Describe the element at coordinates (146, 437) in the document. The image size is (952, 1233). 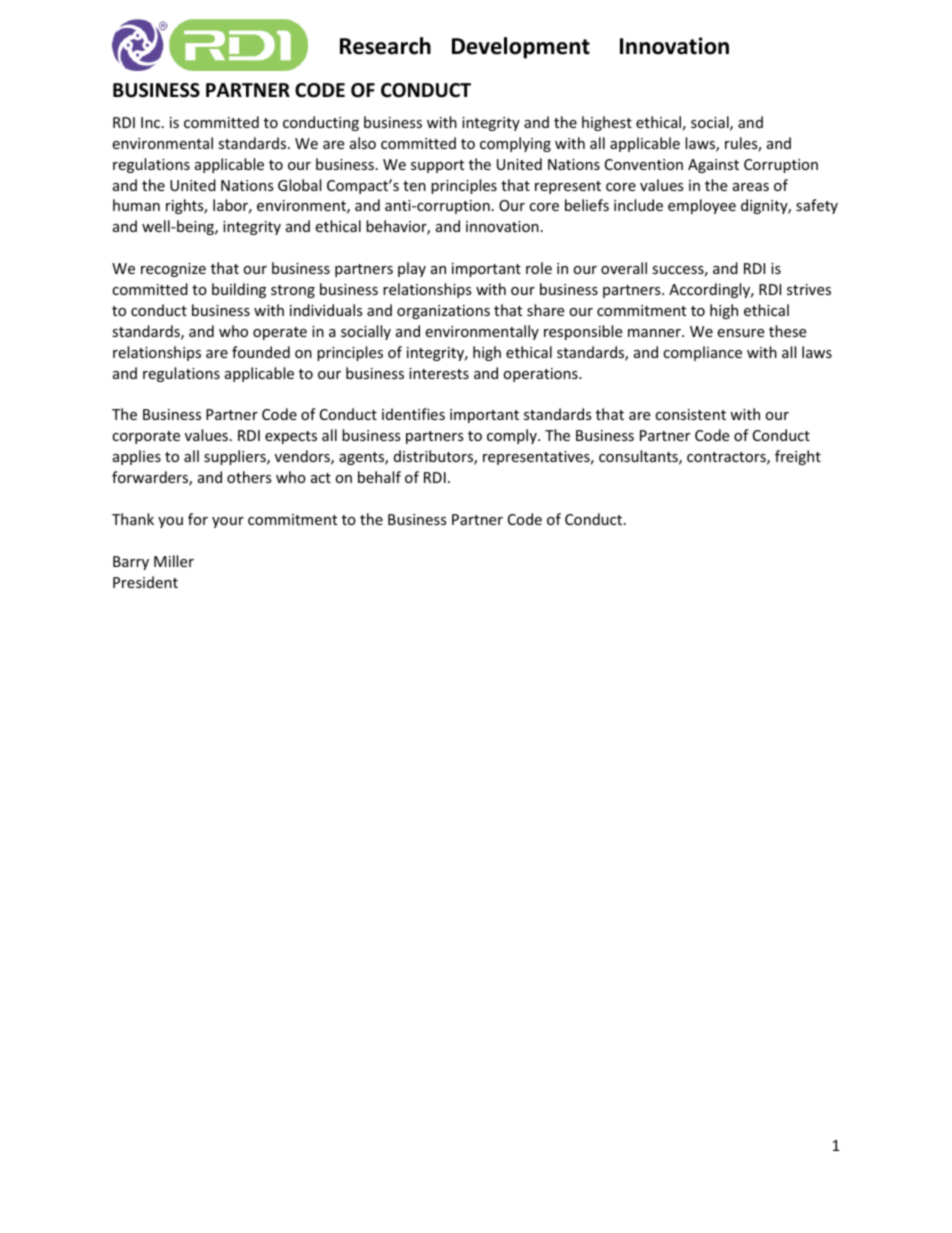
I see `corporate` at that location.
